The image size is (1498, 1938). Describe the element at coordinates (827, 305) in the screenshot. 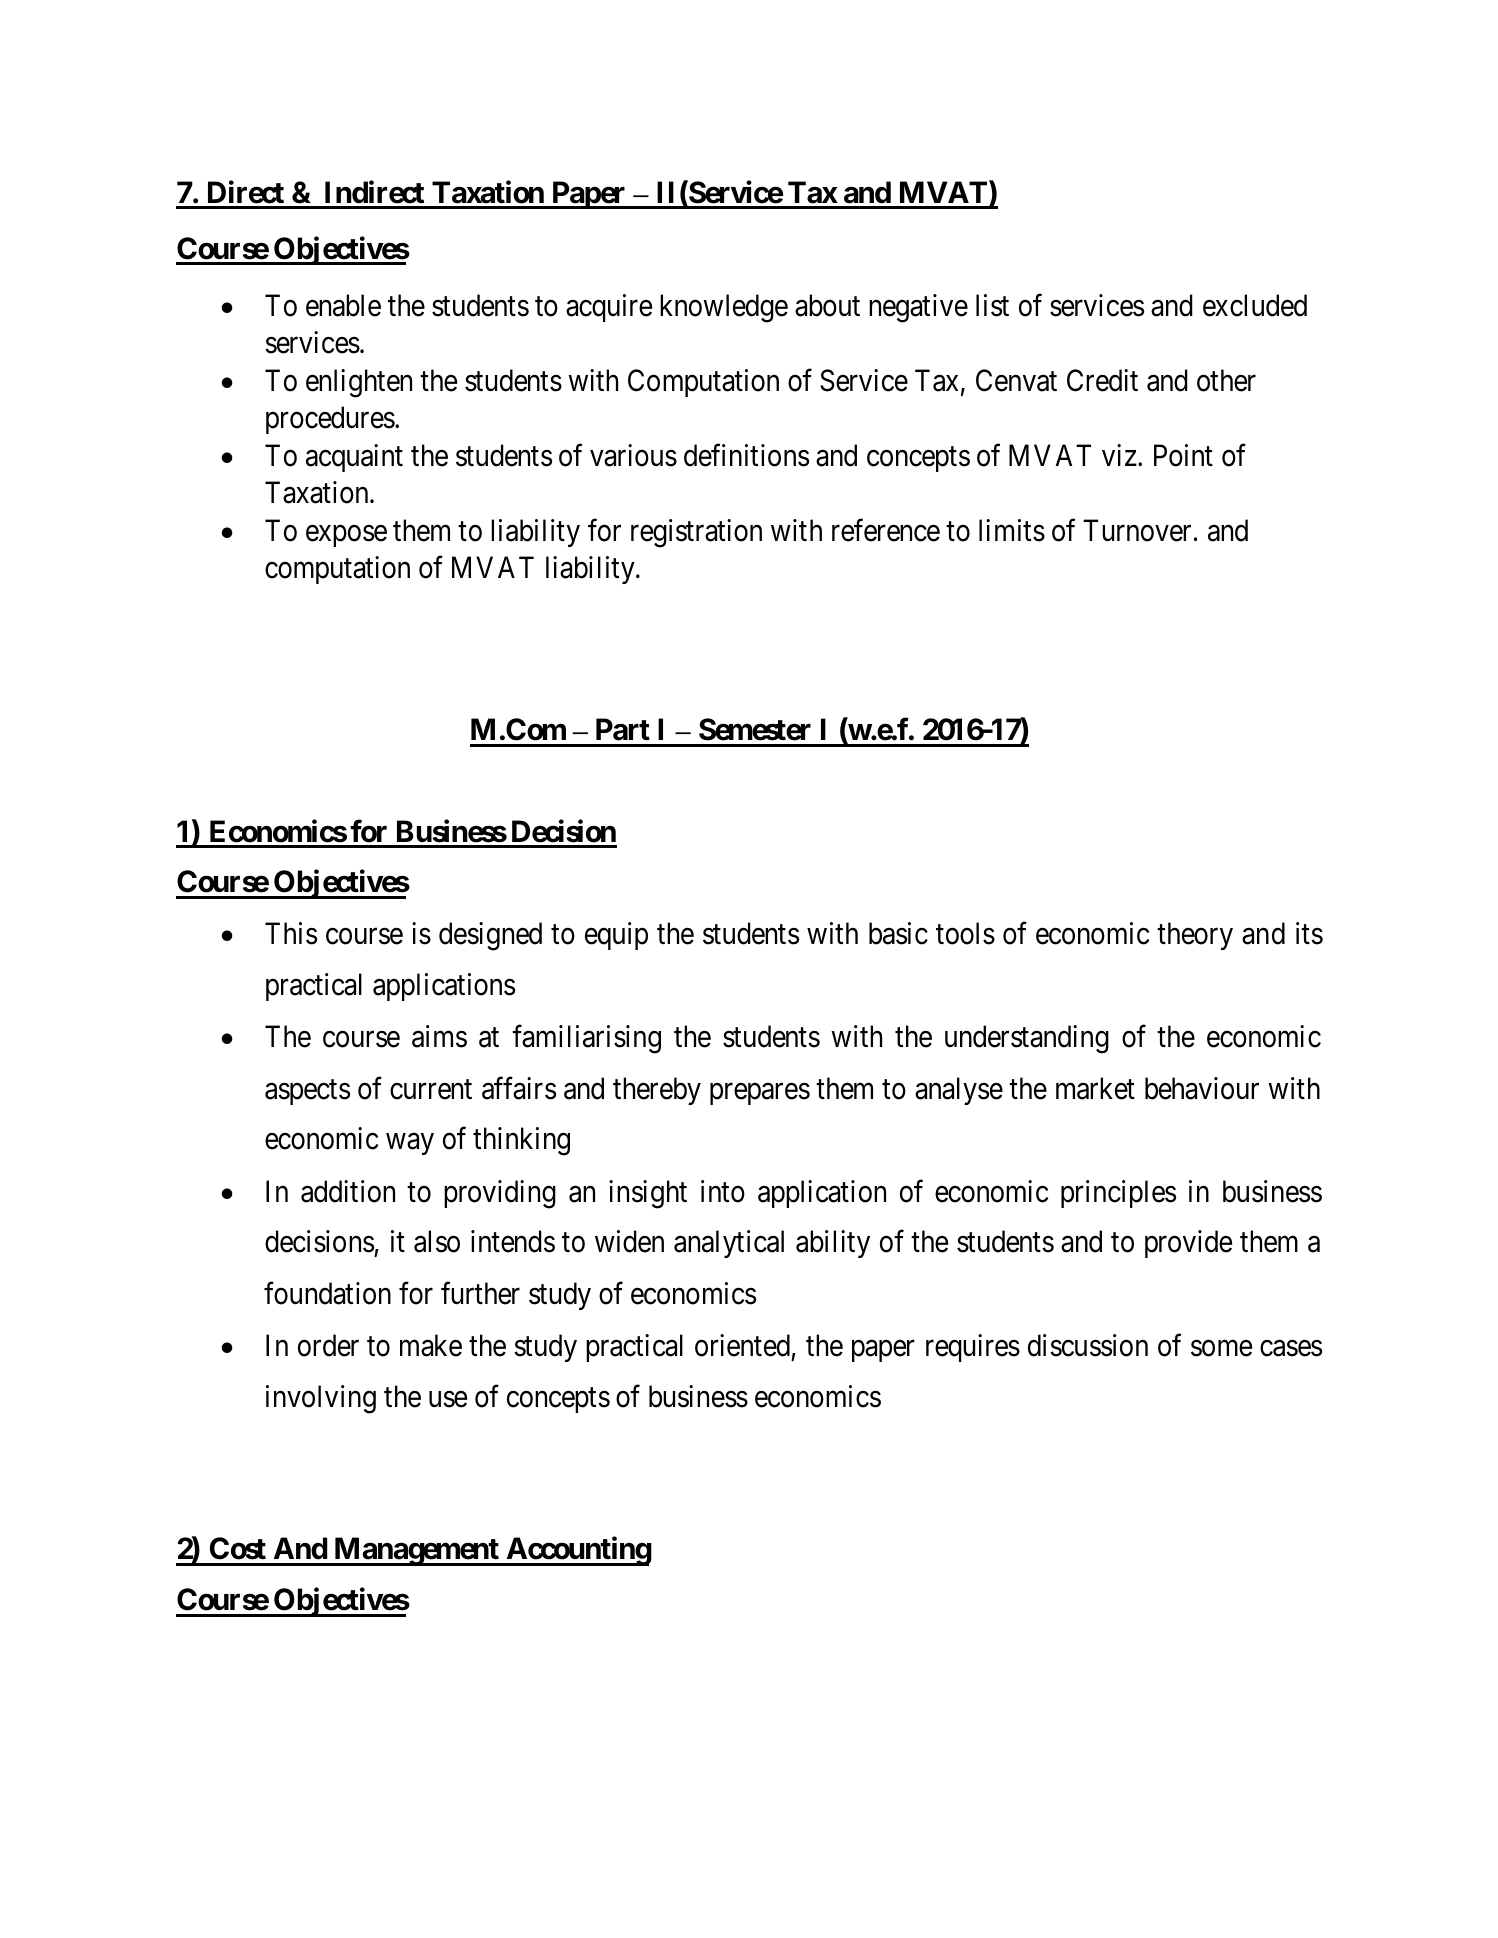

I see `about` at that location.
